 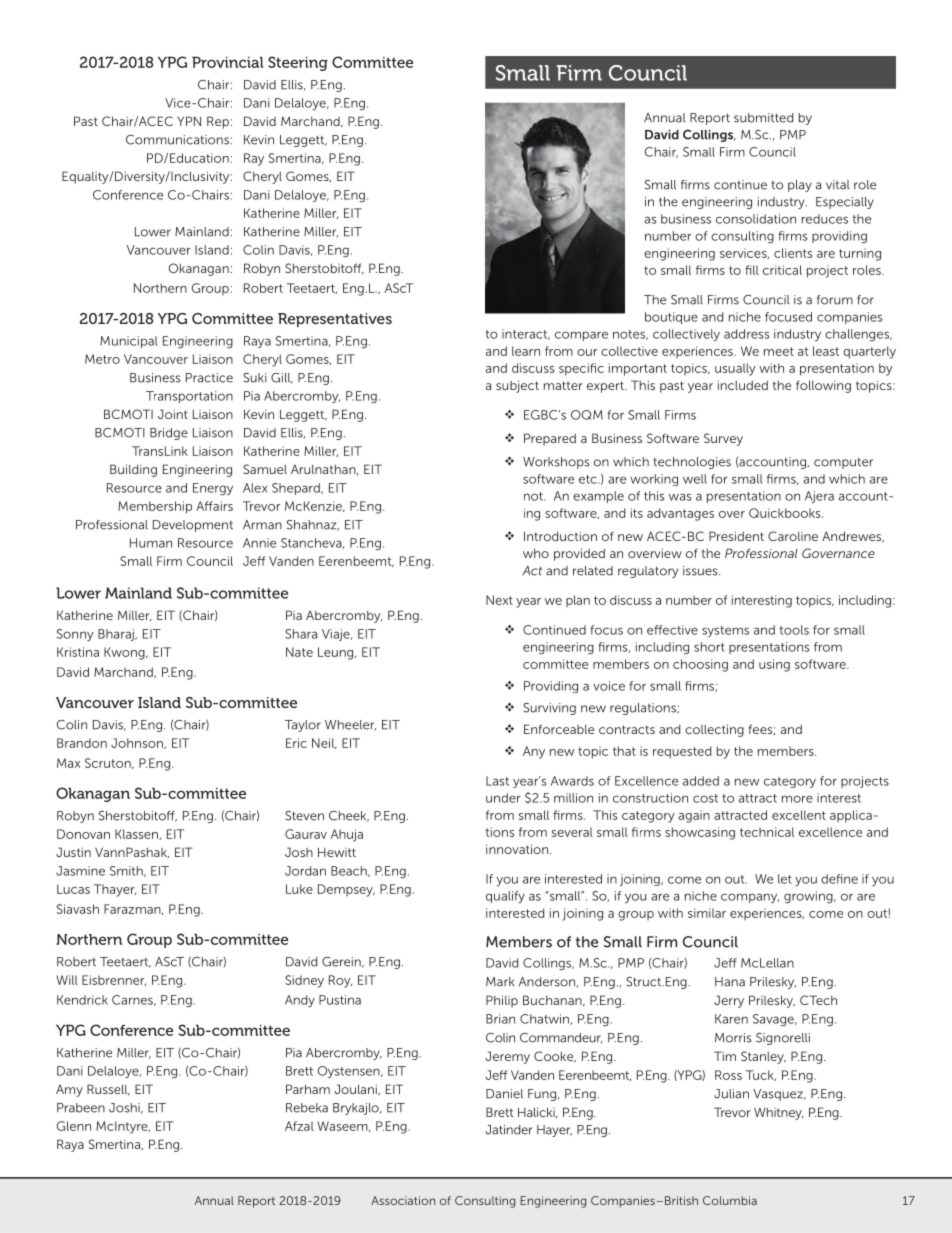 What do you see at coordinates (298, 63) in the page?
I see `Steering` at bounding box center [298, 63].
